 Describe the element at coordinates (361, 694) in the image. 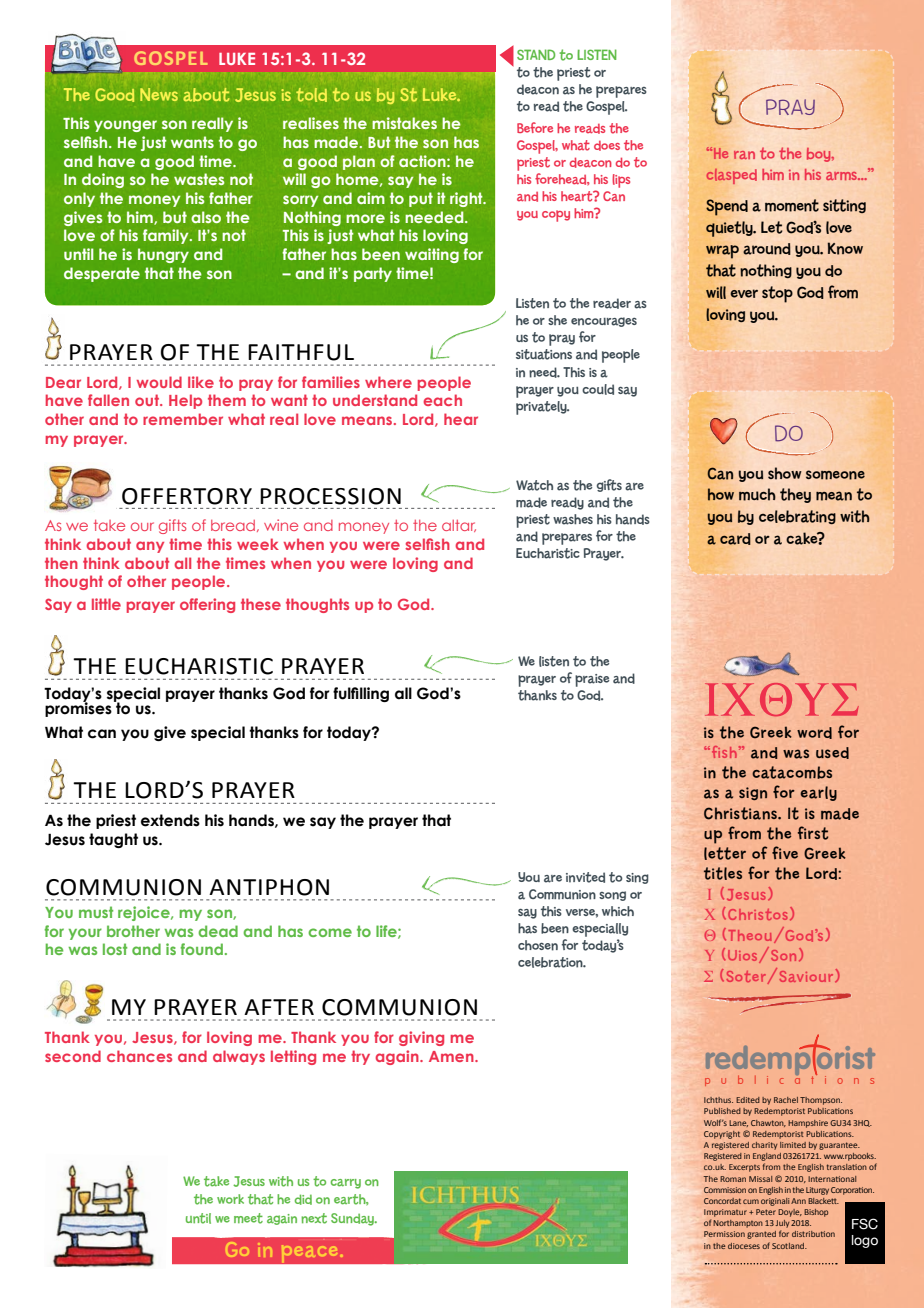

I see `fulfilling` at that location.
